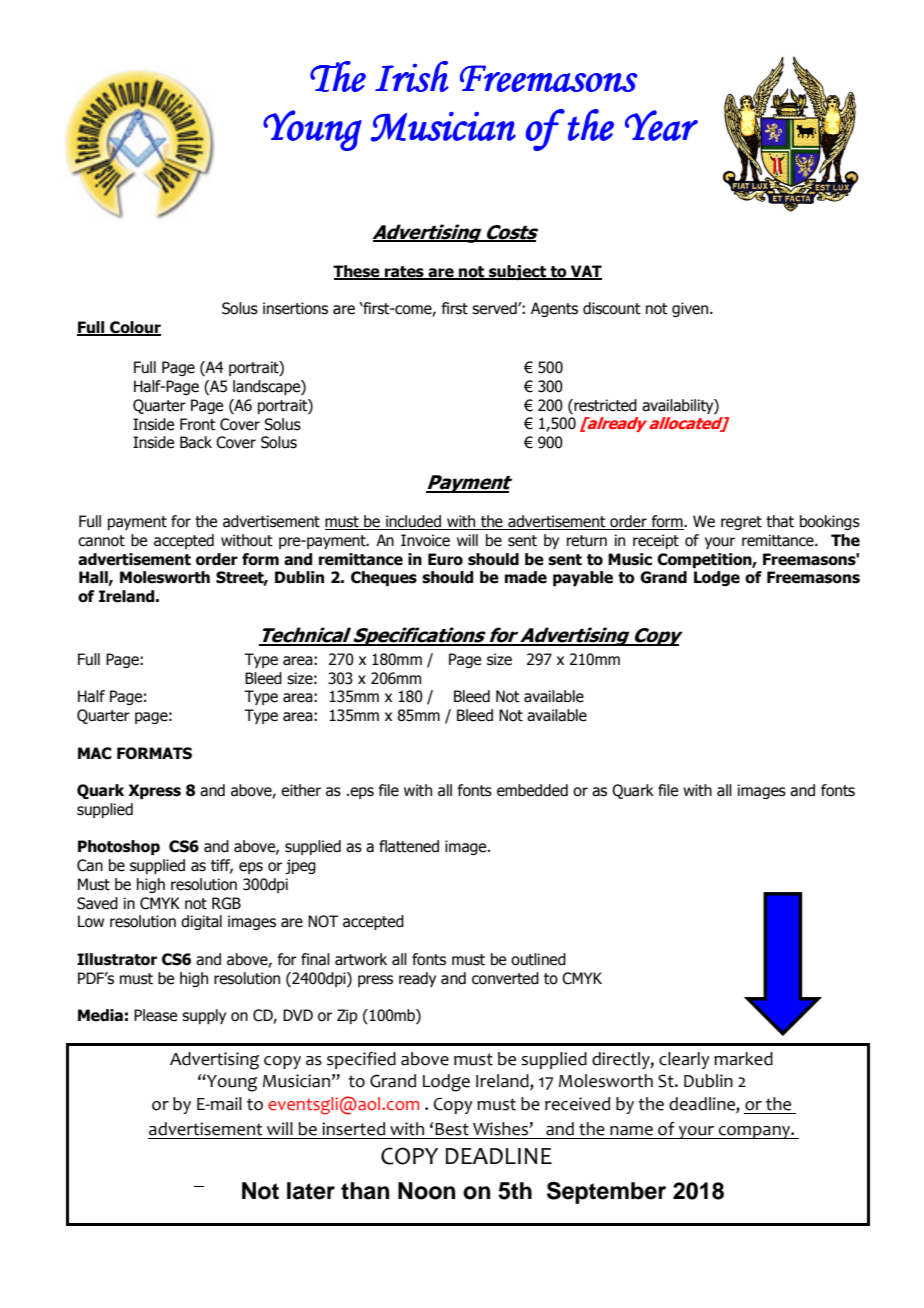 The width and height of the screenshot is (924, 1308). What do you see at coordinates (413, 522) in the screenshot?
I see `included` at bounding box center [413, 522].
